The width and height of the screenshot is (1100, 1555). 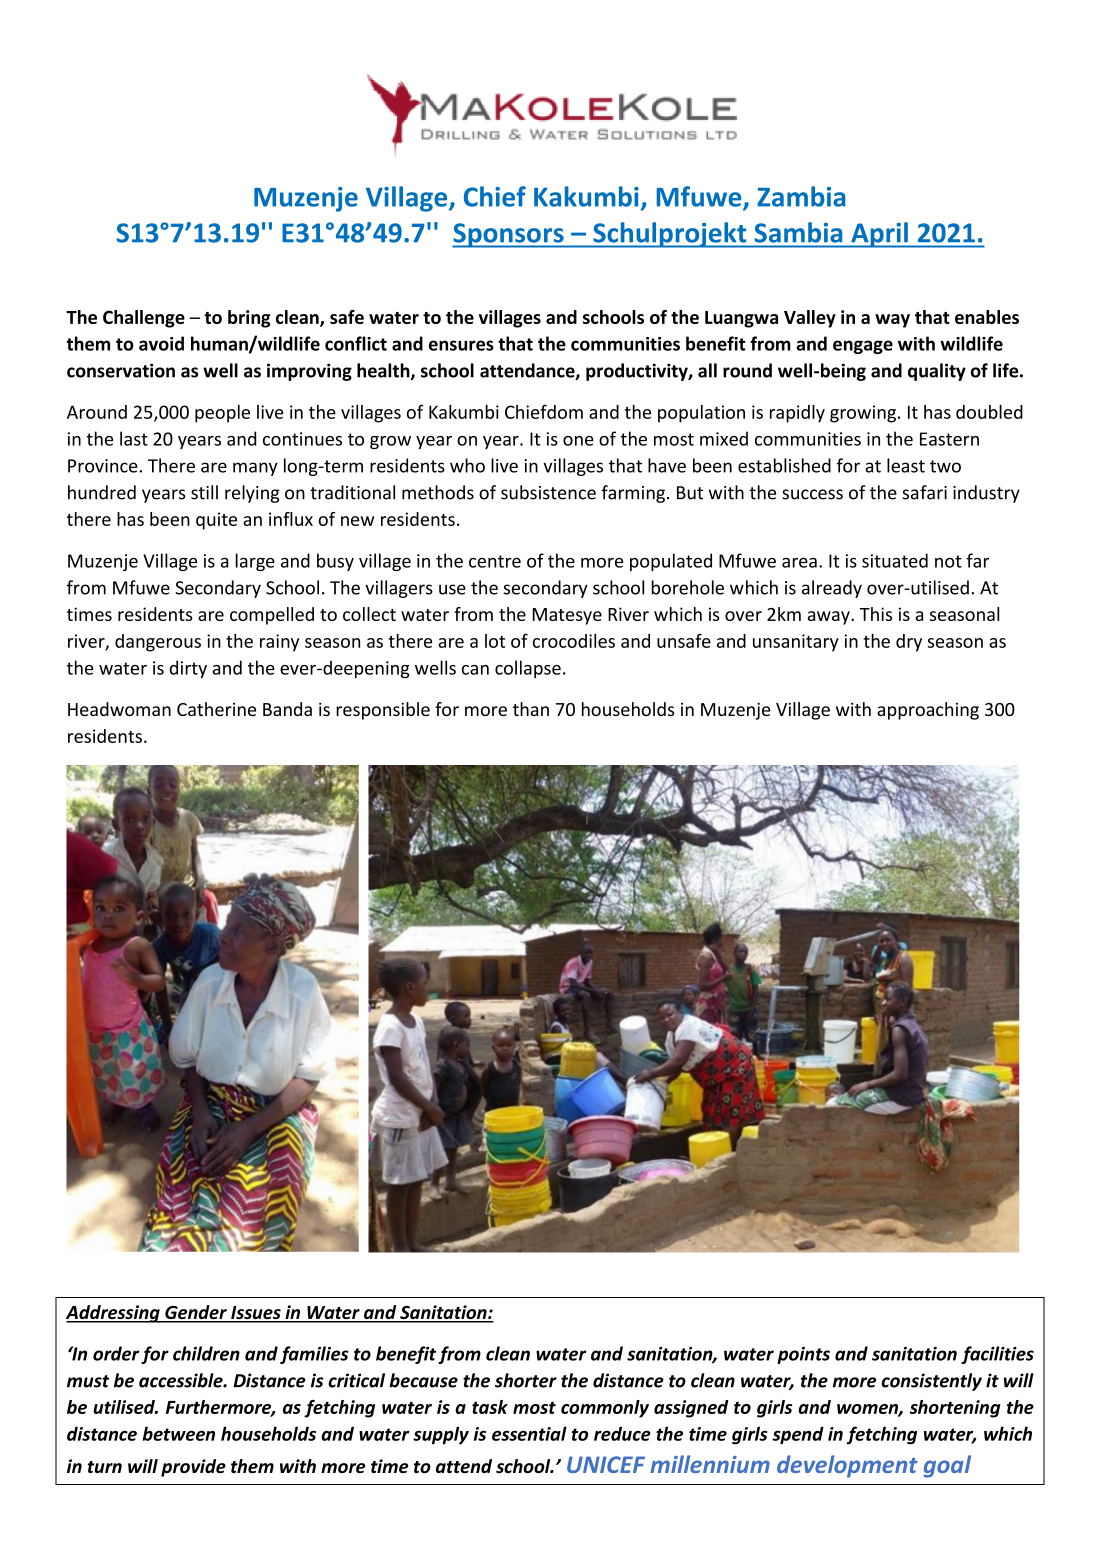 I want to click on approaching, so click(x=928, y=711).
